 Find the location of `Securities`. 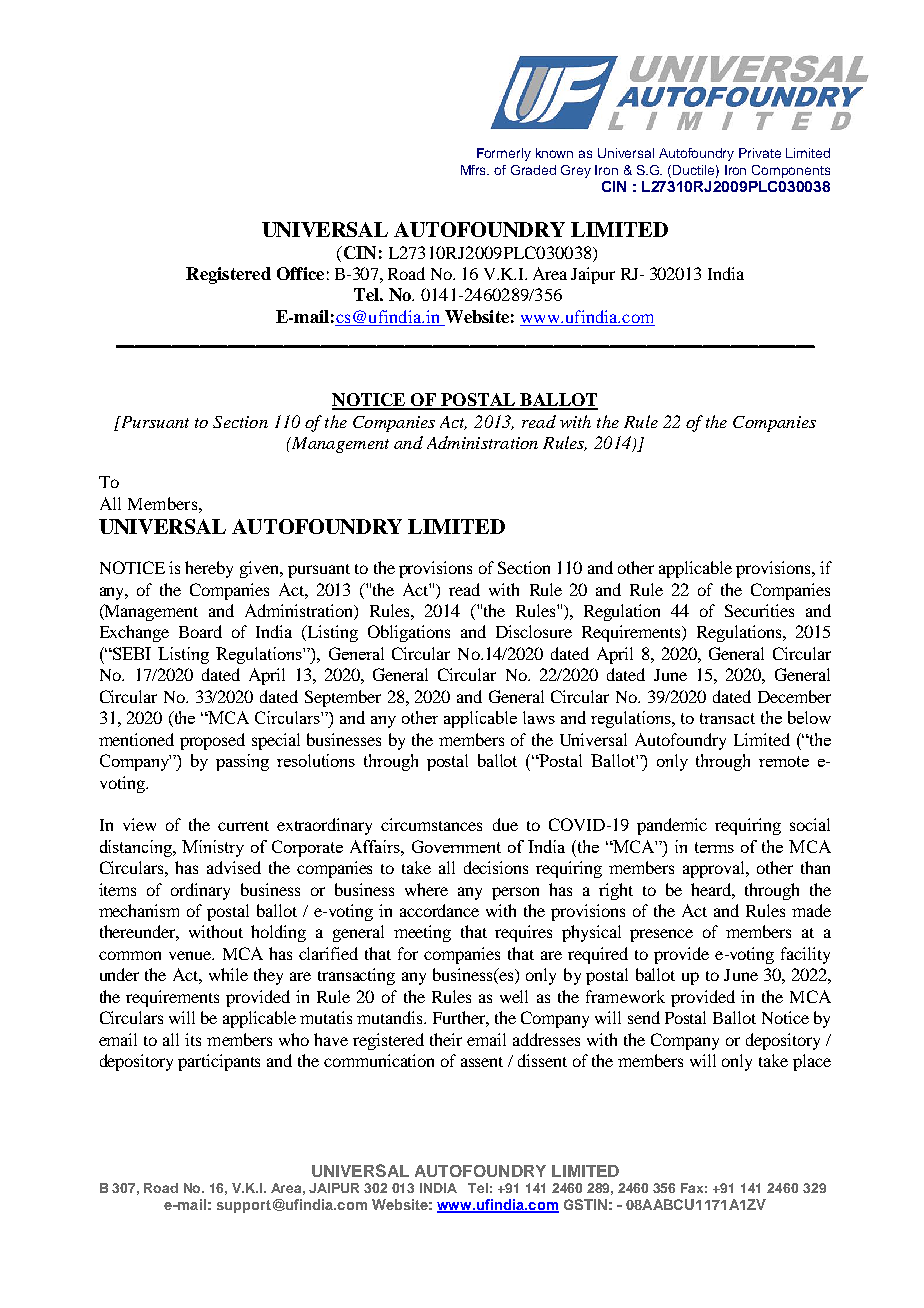

Securities is located at coordinates (759, 610).
